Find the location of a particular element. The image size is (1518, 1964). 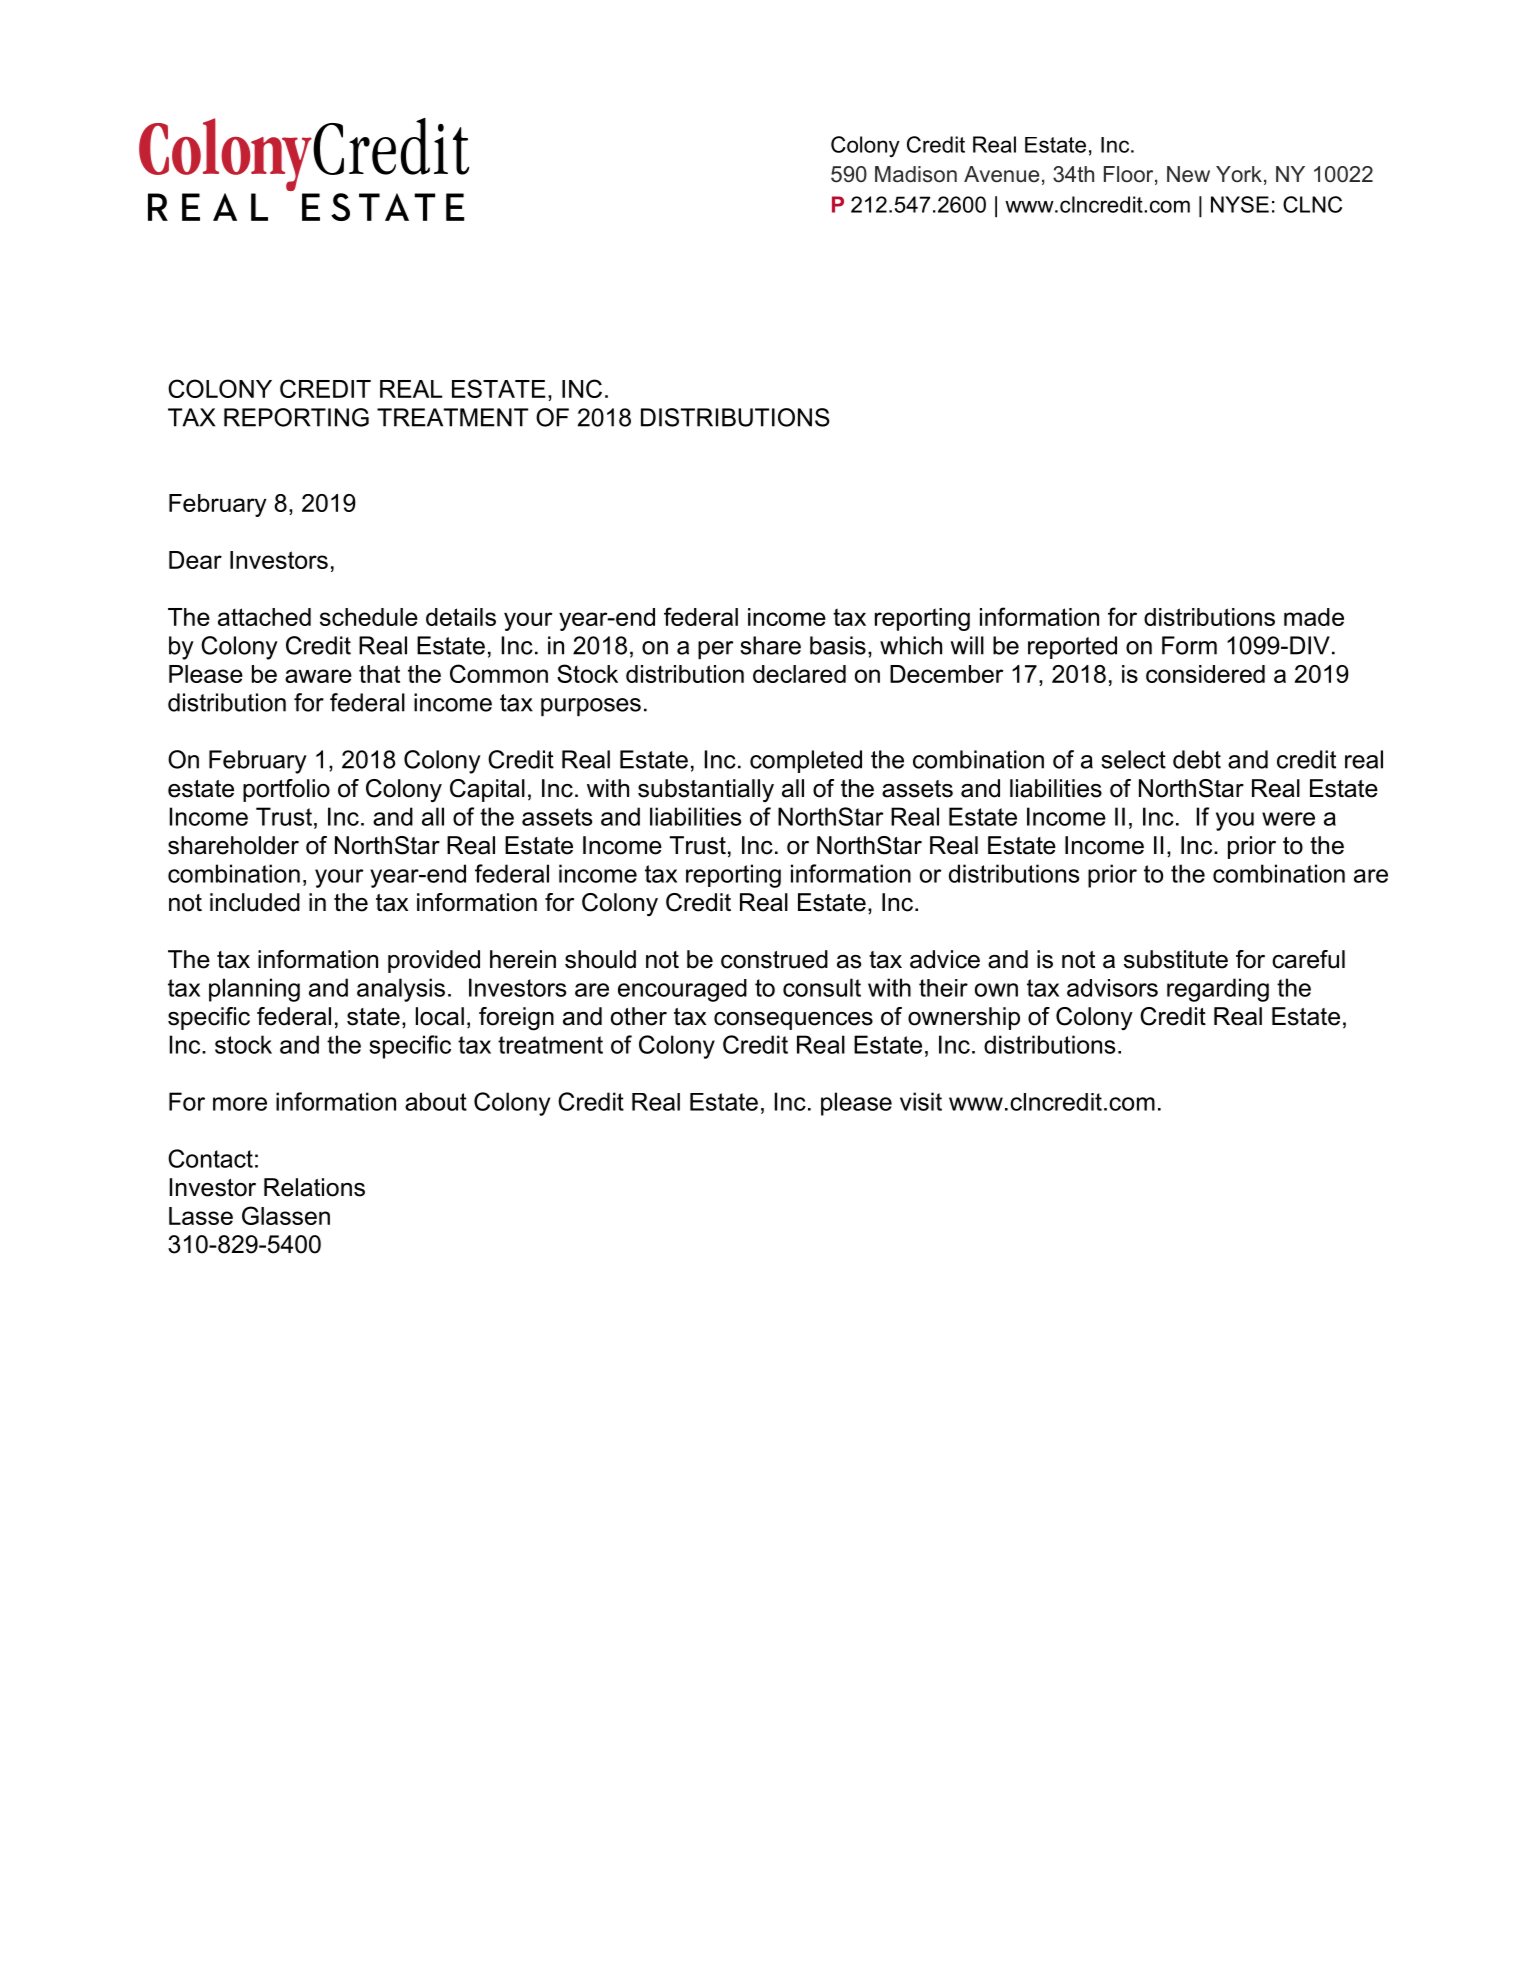

Madison is located at coordinates (916, 174).
